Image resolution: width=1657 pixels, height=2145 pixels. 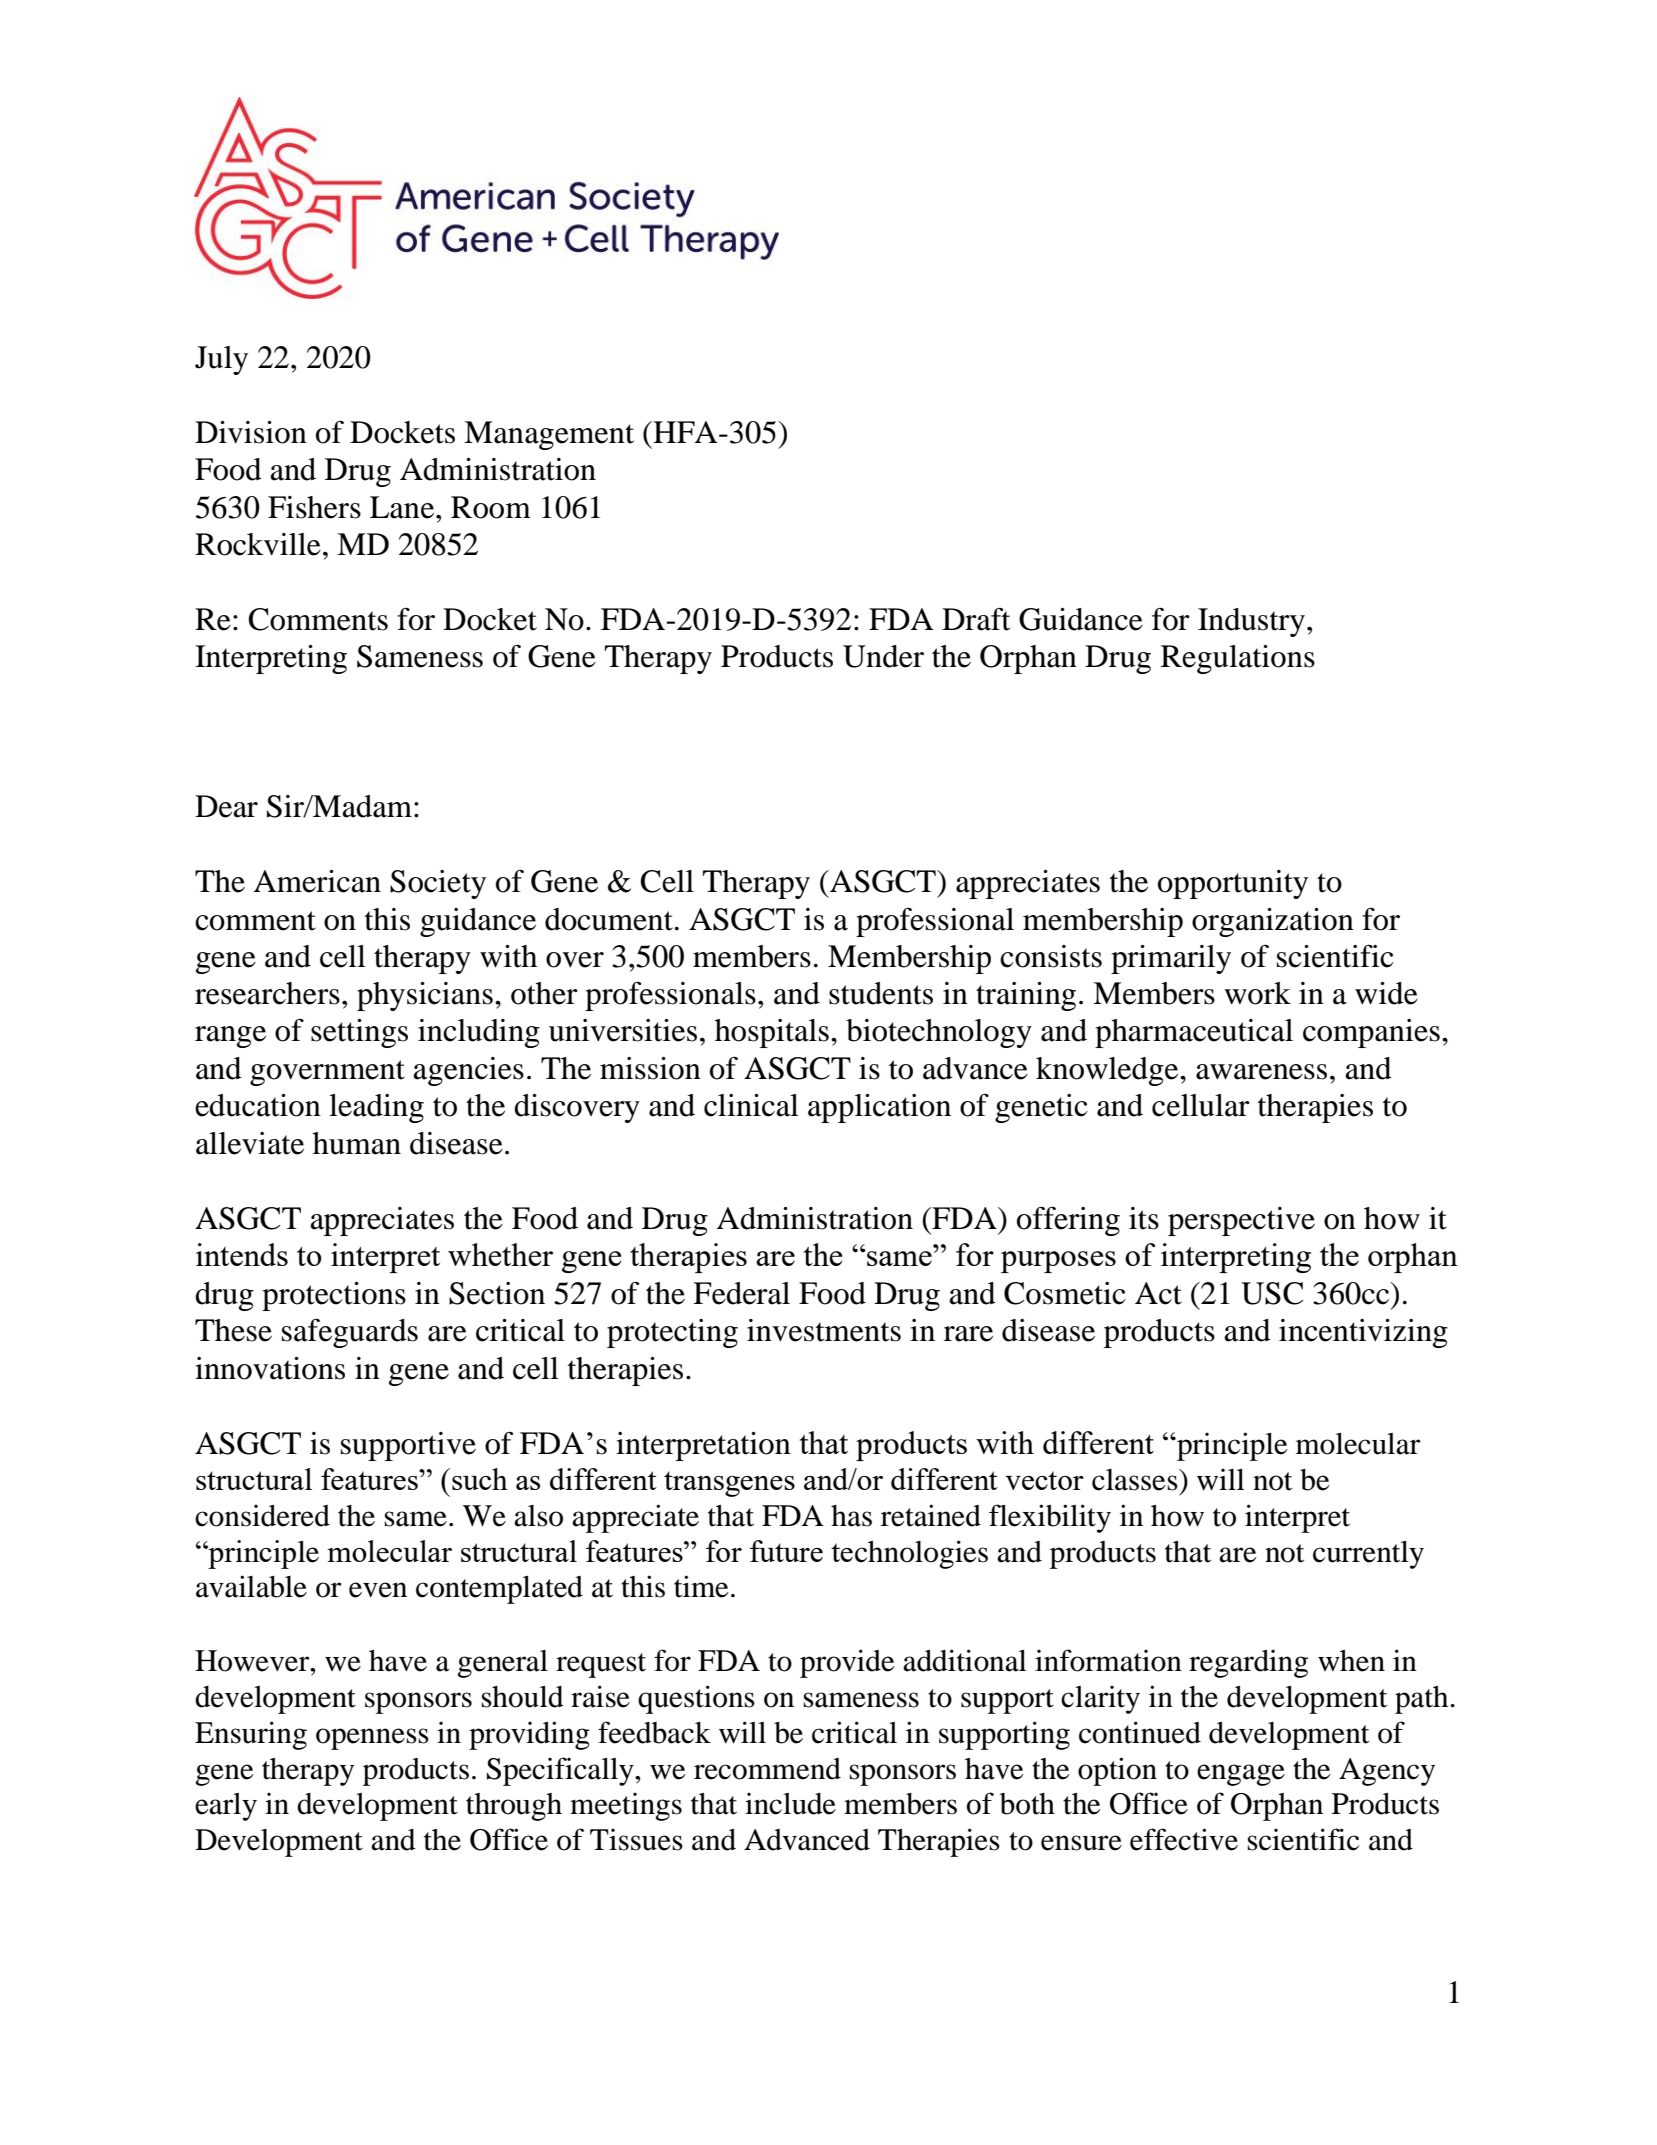 What do you see at coordinates (549, 435) in the screenshot?
I see `Management` at bounding box center [549, 435].
